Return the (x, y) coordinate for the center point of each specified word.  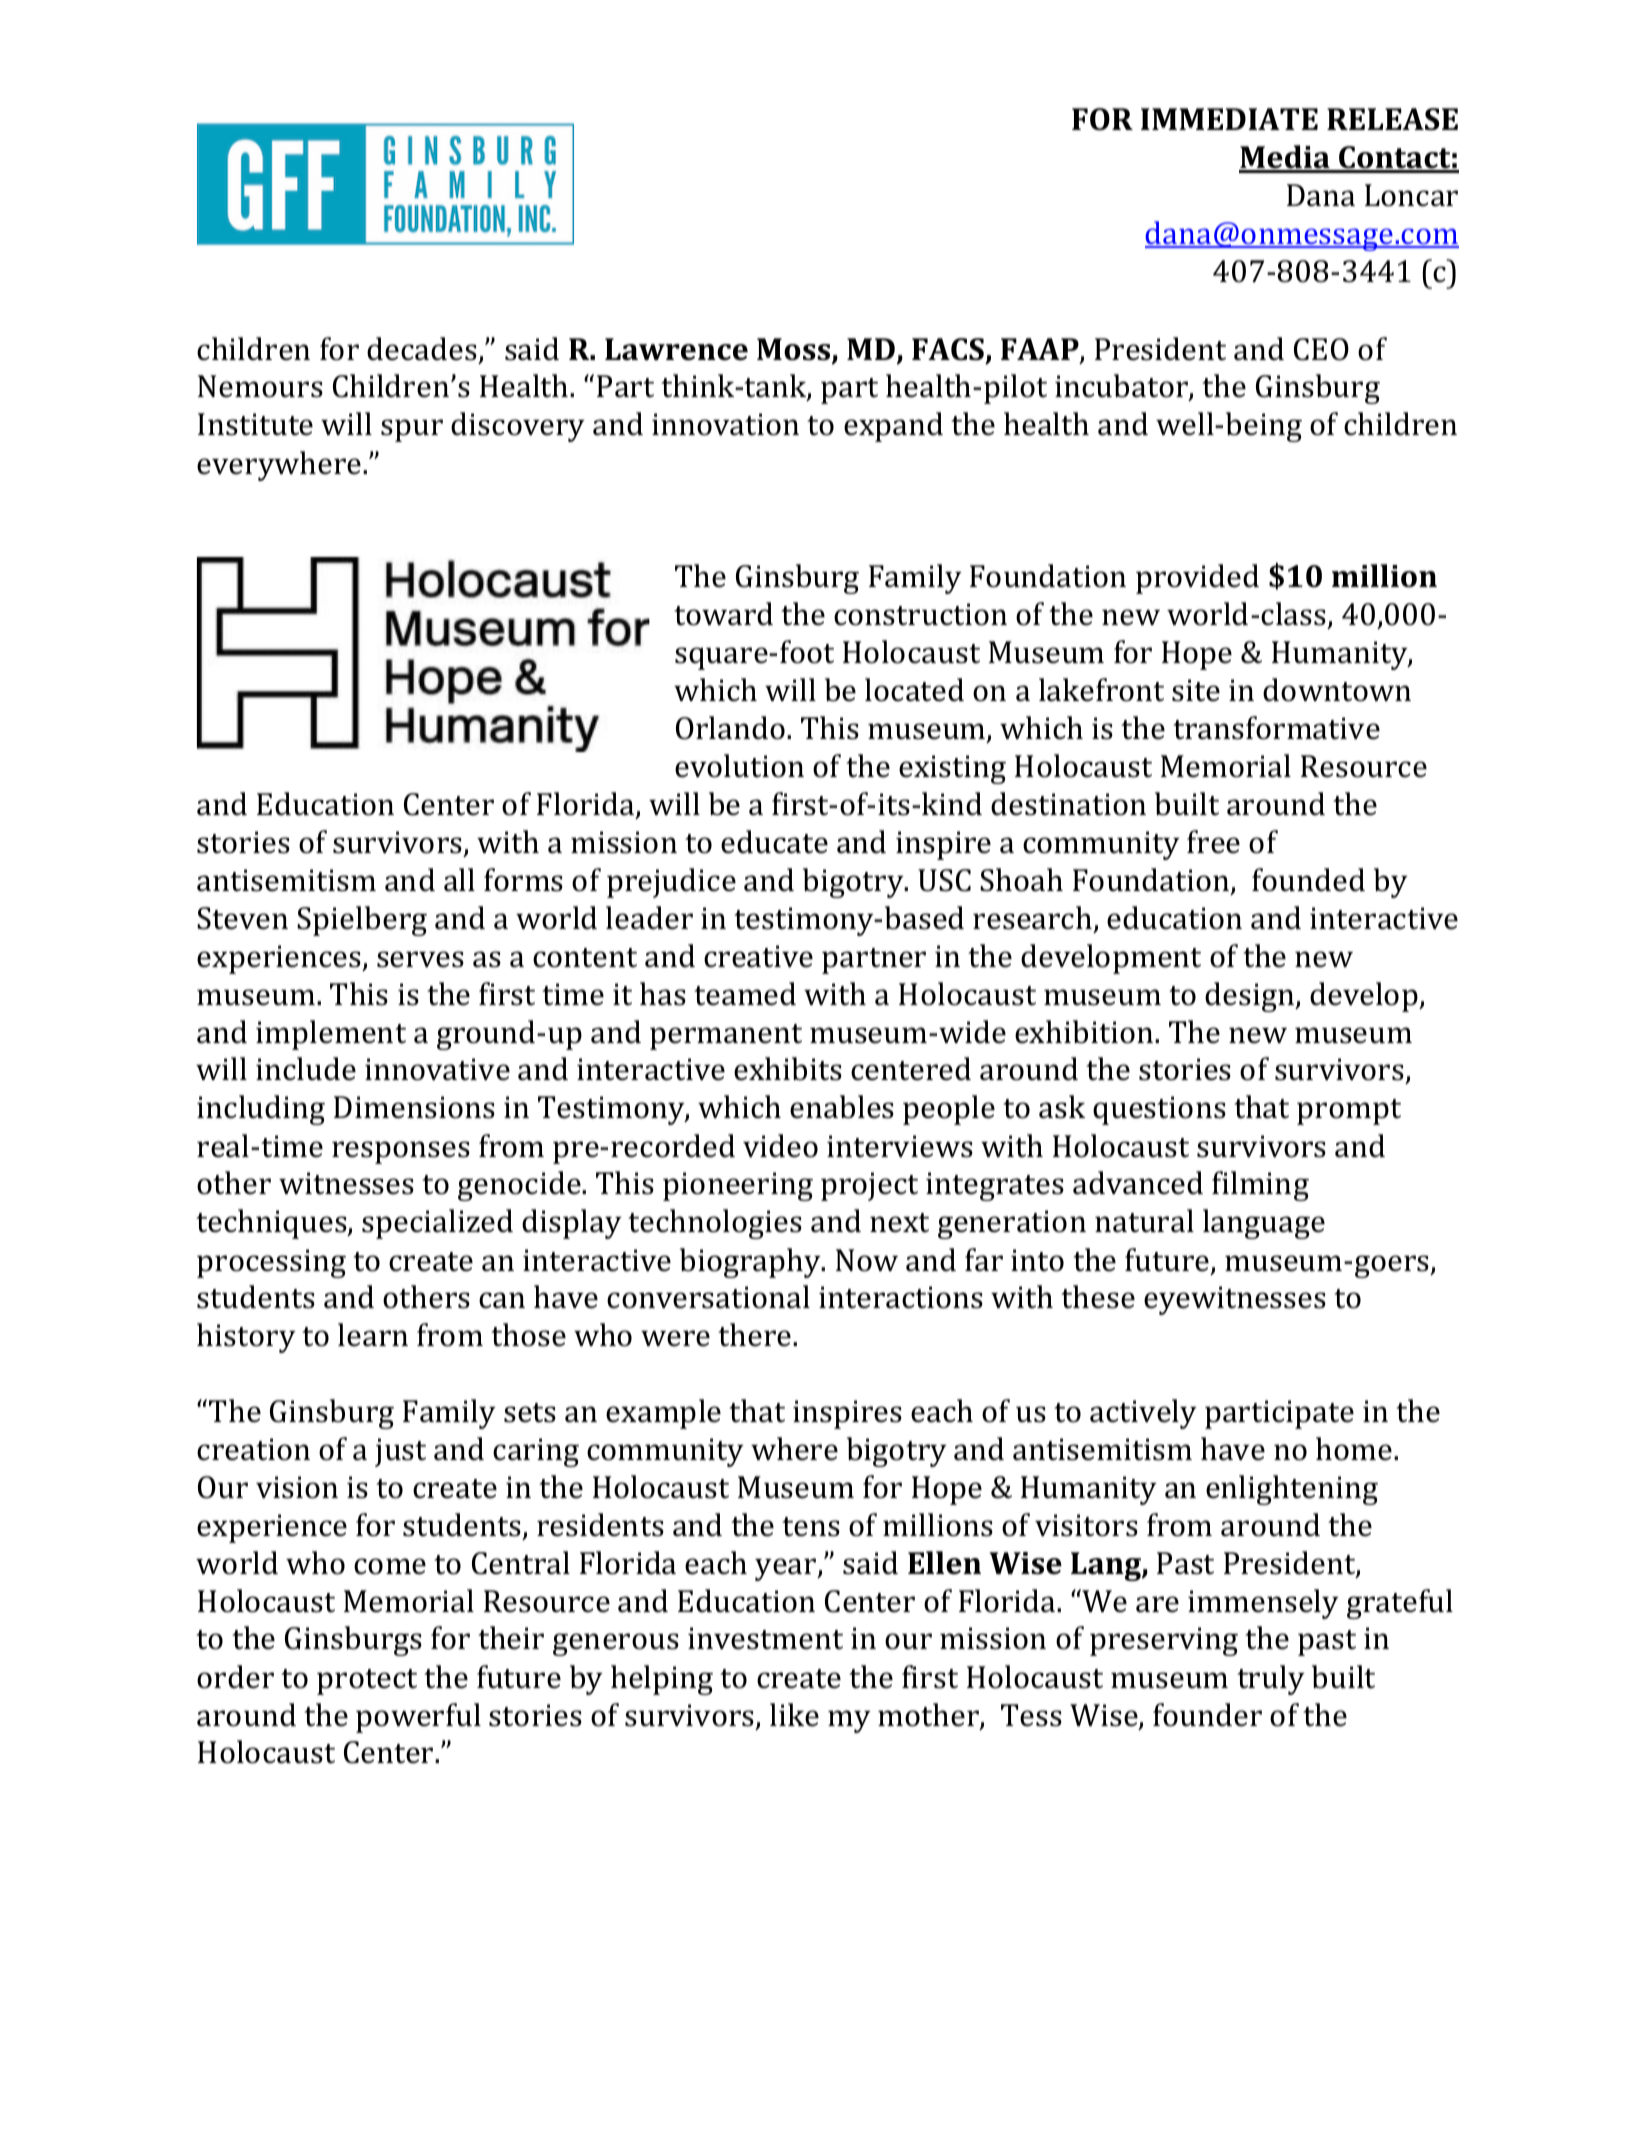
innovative (437, 1069)
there (754, 1335)
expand (893, 427)
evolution (739, 766)
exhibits (788, 1069)
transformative (1276, 728)
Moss (795, 350)
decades (422, 349)
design (1251, 997)
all (459, 880)
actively (1143, 1414)
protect (367, 1682)
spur (412, 430)
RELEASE (1392, 119)
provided (1197, 579)
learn (373, 1335)
